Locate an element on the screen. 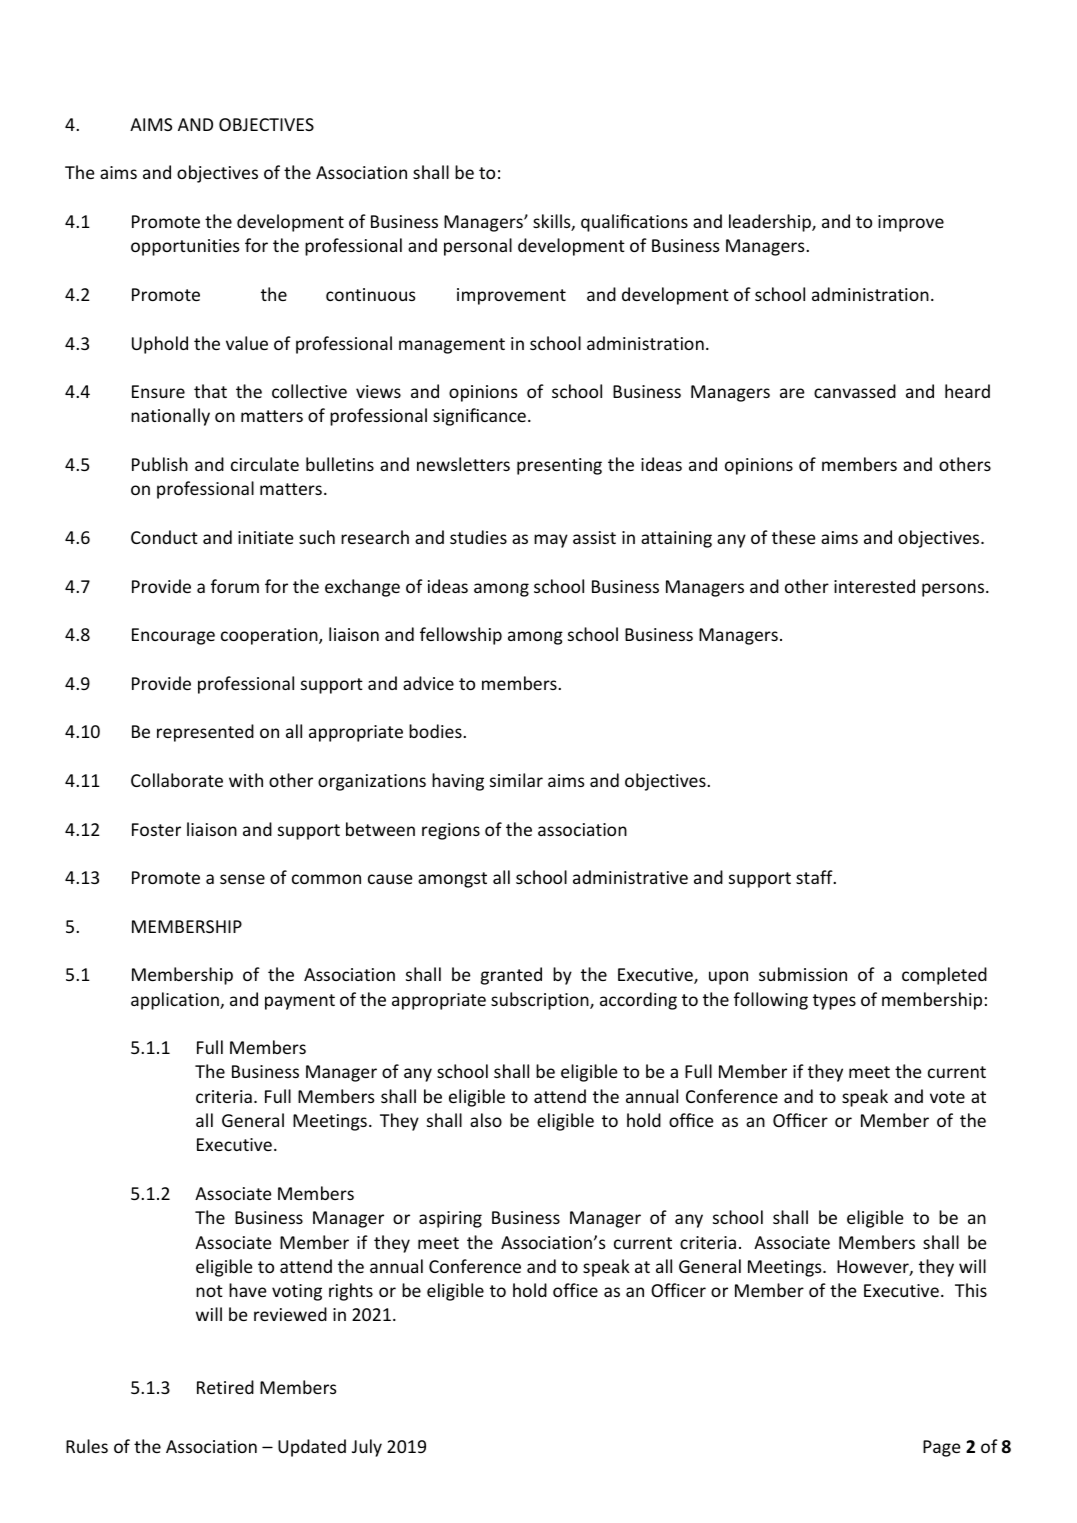  opportunities is located at coordinates (185, 247).
